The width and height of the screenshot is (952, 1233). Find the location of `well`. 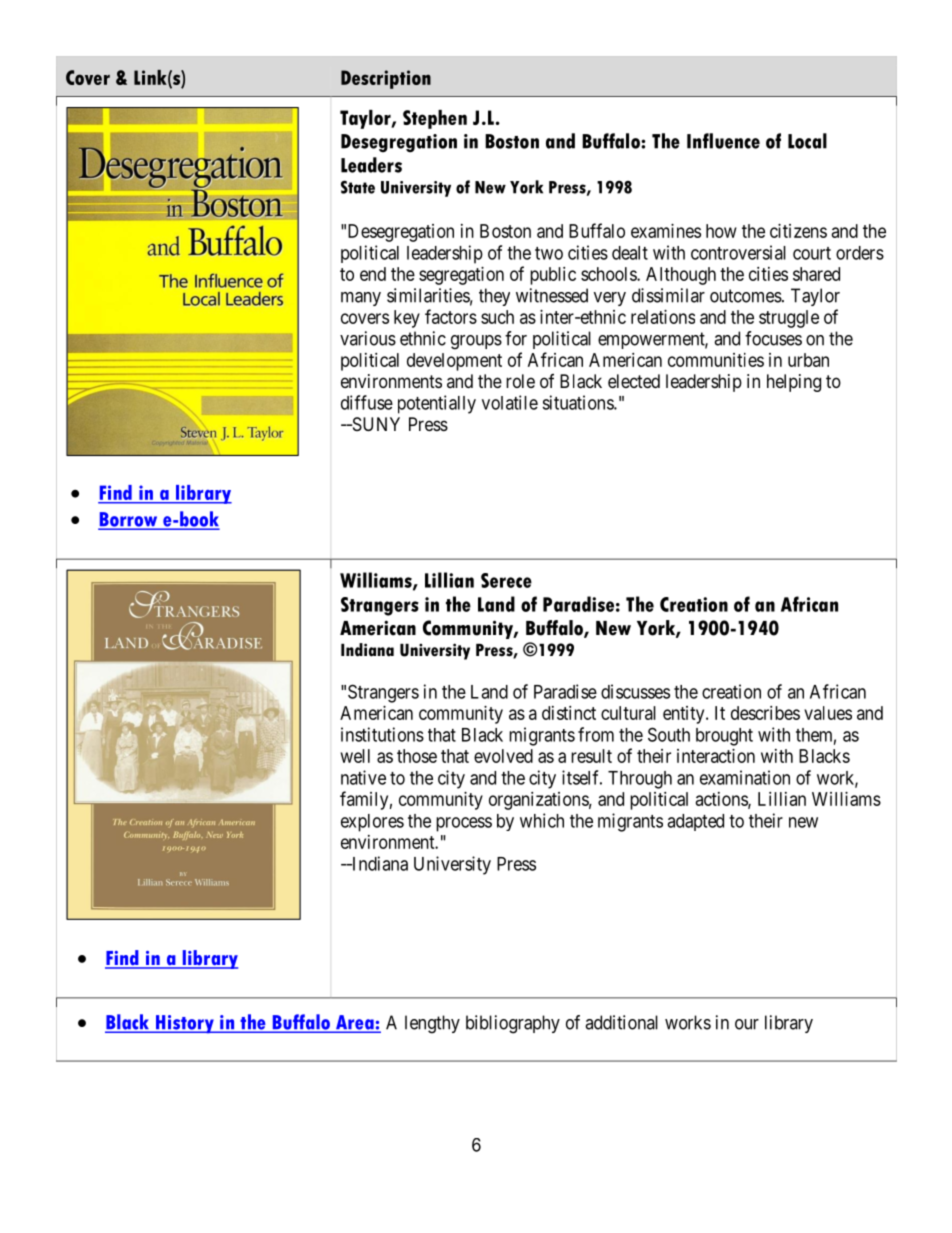

well is located at coordinates (355, 756).
